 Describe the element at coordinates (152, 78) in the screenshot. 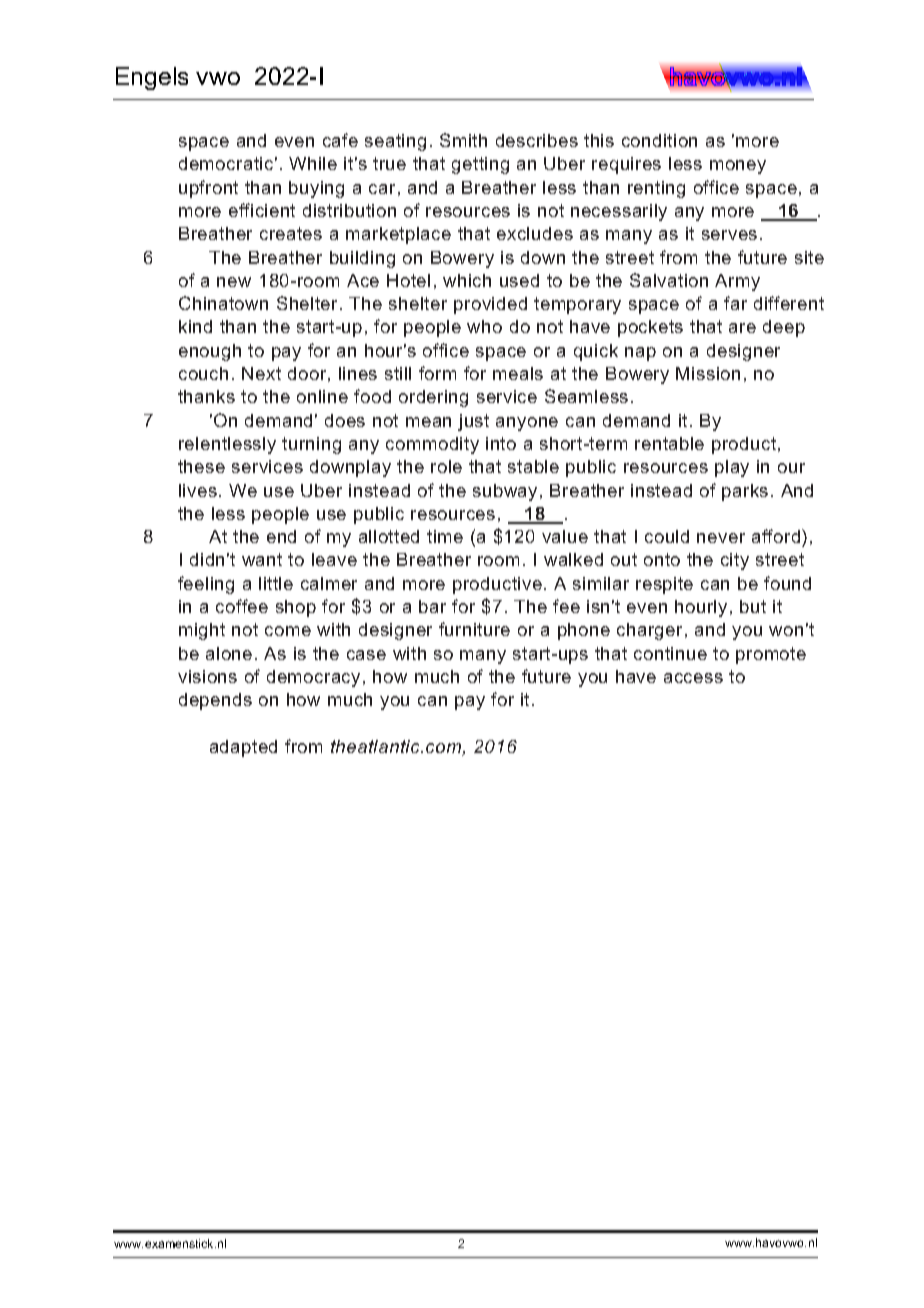

I see `Engels` at that location.
